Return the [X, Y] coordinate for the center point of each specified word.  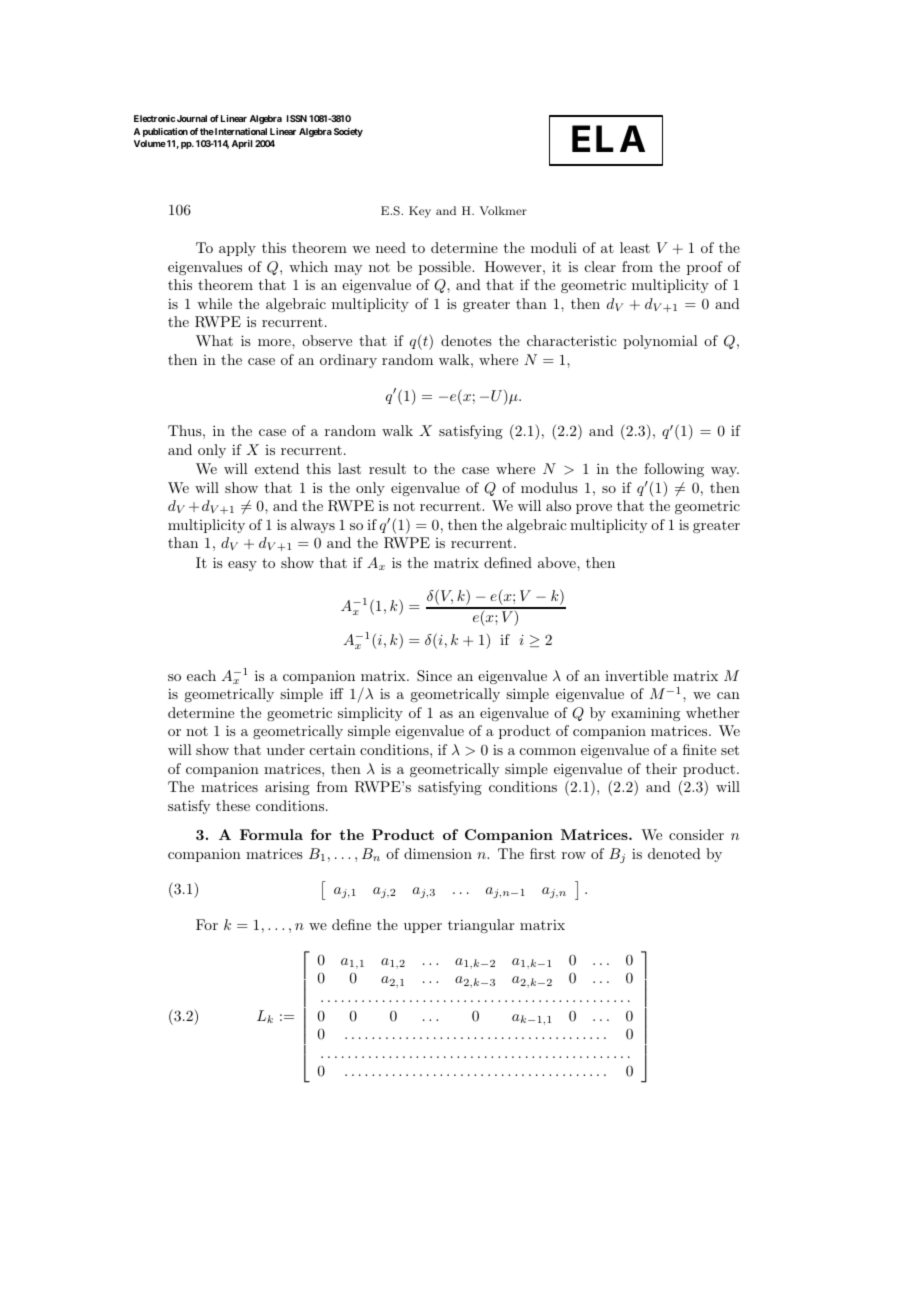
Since [434, 676]
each [201, 675]
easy [242, 566]
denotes [466, 340]
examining [645, 714]
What [214, 340]
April [242, 144]
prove [594, 509]
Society [348, 132]
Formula [271, 834]
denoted [674, 853]
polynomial [660, 342]
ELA [608, 138]
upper [423, 928]
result [387, 468]
